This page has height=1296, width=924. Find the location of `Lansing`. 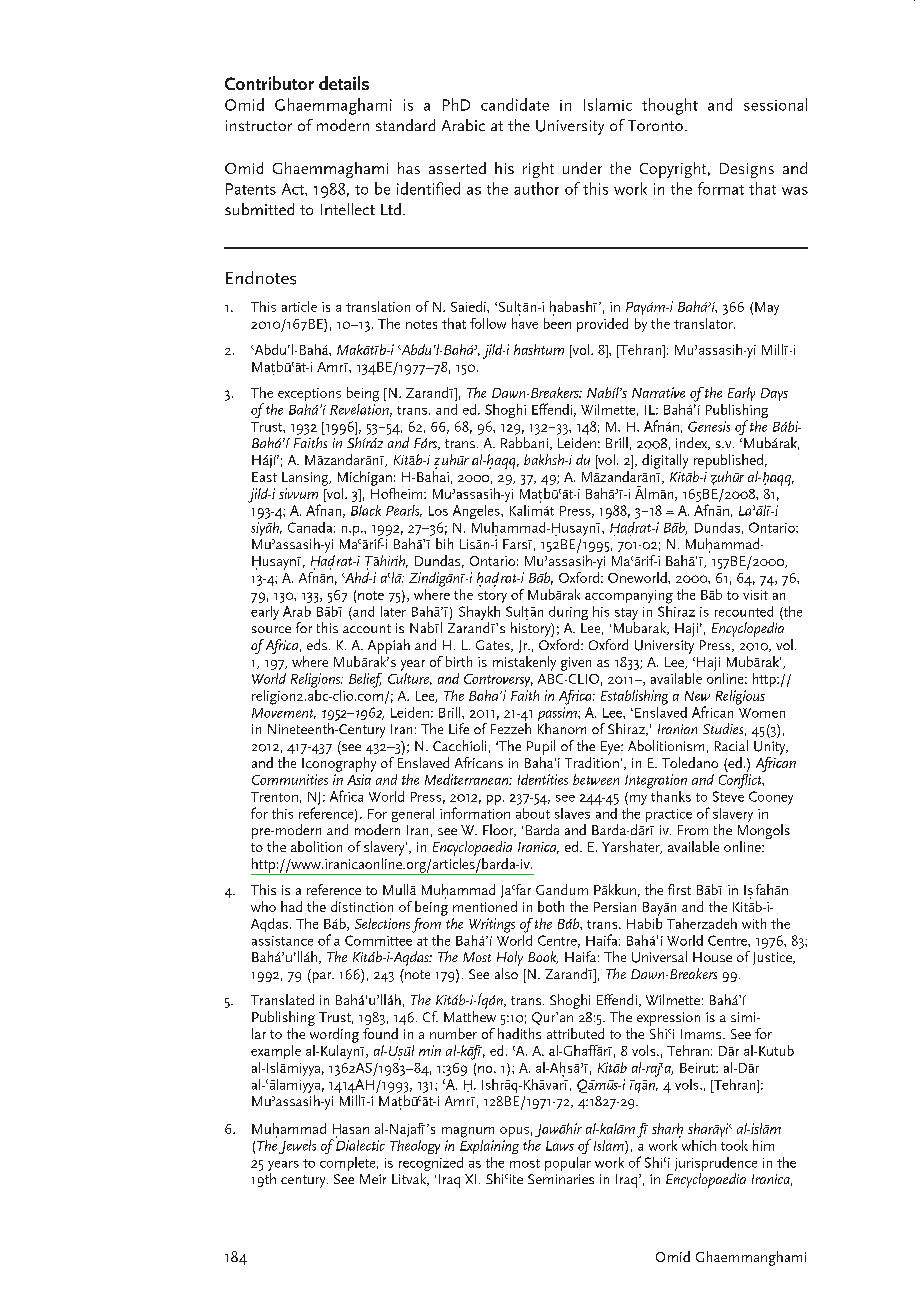

Lansing is located at coordinates (306, 479).
